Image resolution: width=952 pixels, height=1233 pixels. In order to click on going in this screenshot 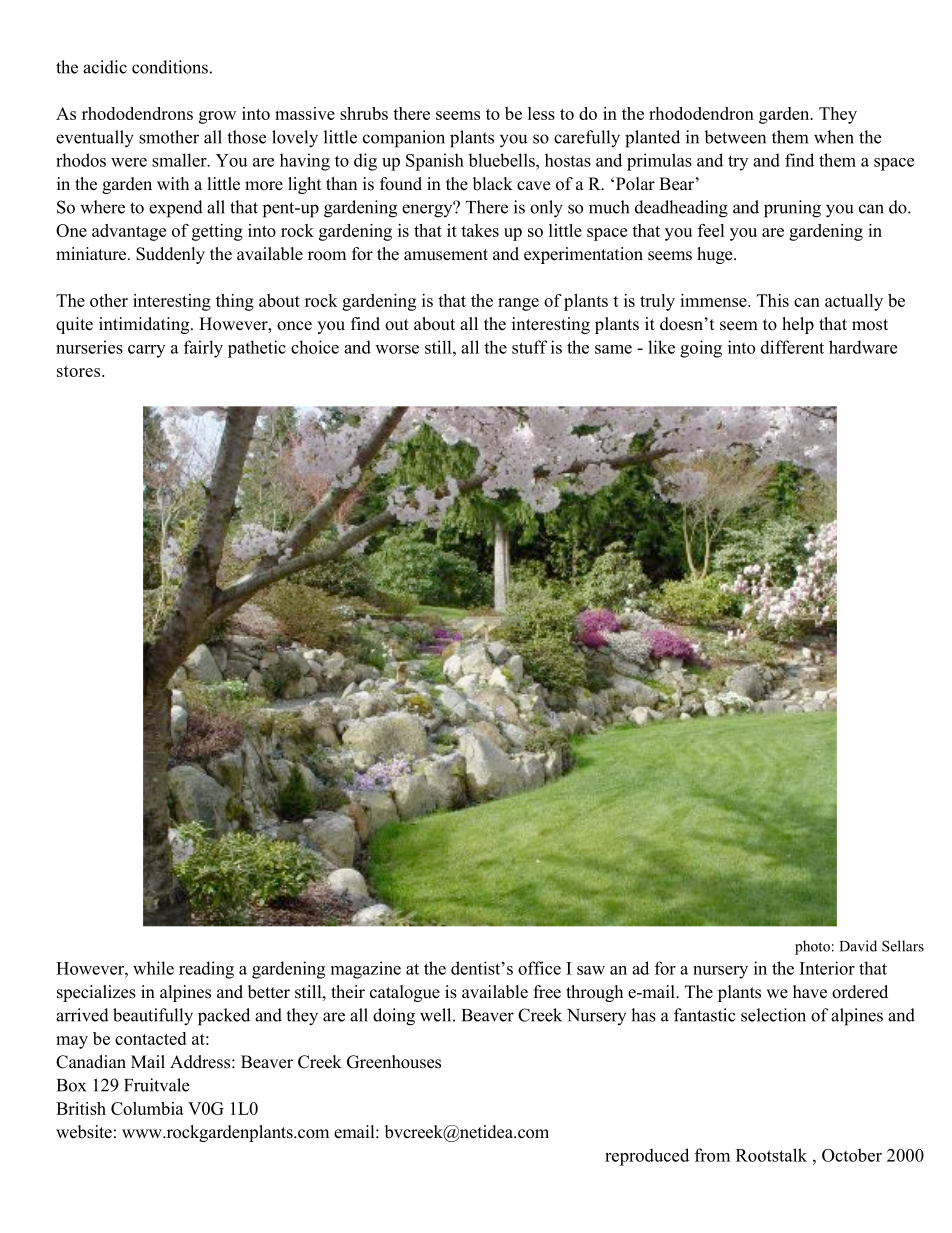, I will do `click(701, 349)`.
